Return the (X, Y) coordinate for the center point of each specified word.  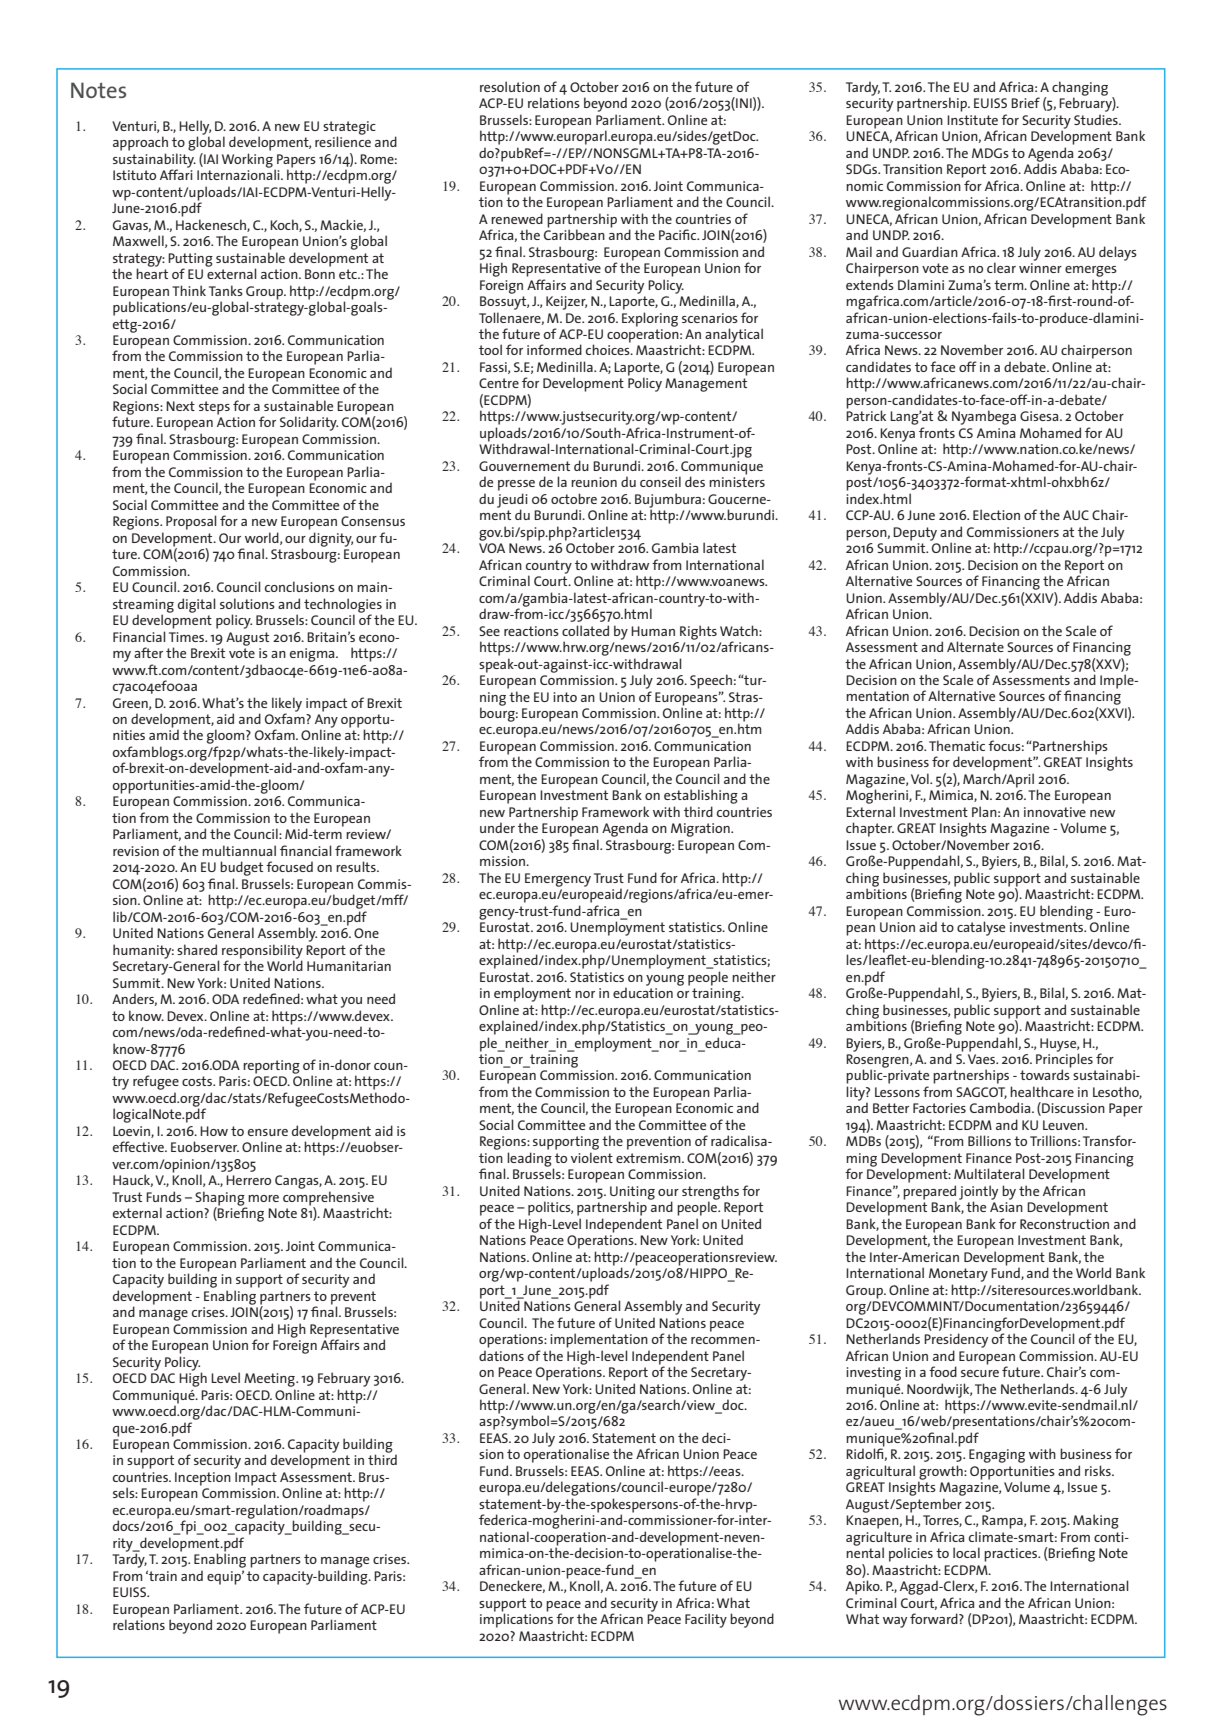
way (895, 1622)
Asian (1006, 1207)
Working (247, 160)
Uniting (632, 1194)
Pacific (678, 234)
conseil (660, 481)
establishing (701, 796)
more (263, 1198)
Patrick (866, 415)
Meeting (270, 1380)
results (357, 866)
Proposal (191, 522)
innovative (1055, 812)
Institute (972, 120)
